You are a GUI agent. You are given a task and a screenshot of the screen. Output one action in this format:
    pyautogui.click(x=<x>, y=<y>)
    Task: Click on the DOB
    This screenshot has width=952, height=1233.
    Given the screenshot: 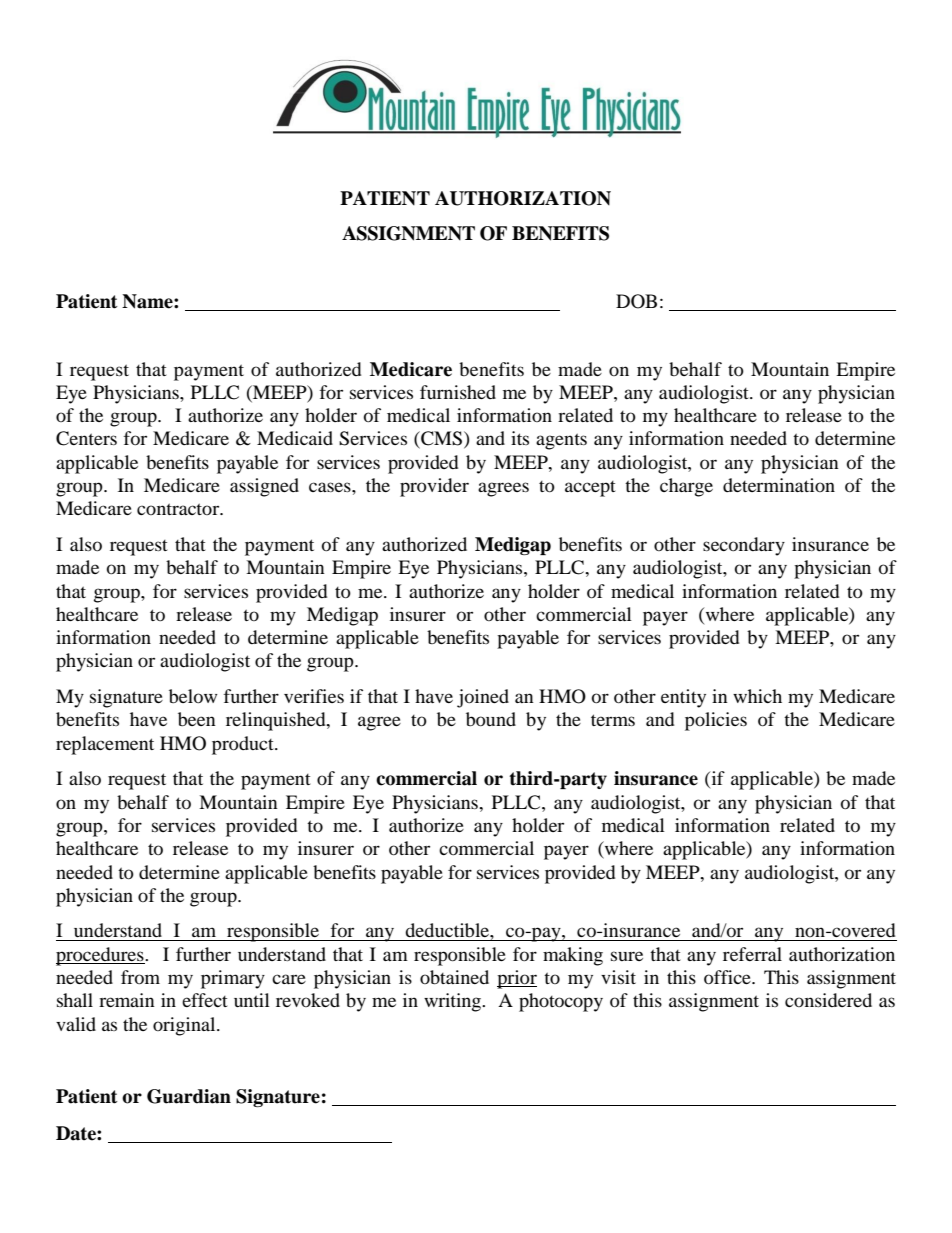 What is the action you would take?
    pyautogui.click(x=636, y=301)
